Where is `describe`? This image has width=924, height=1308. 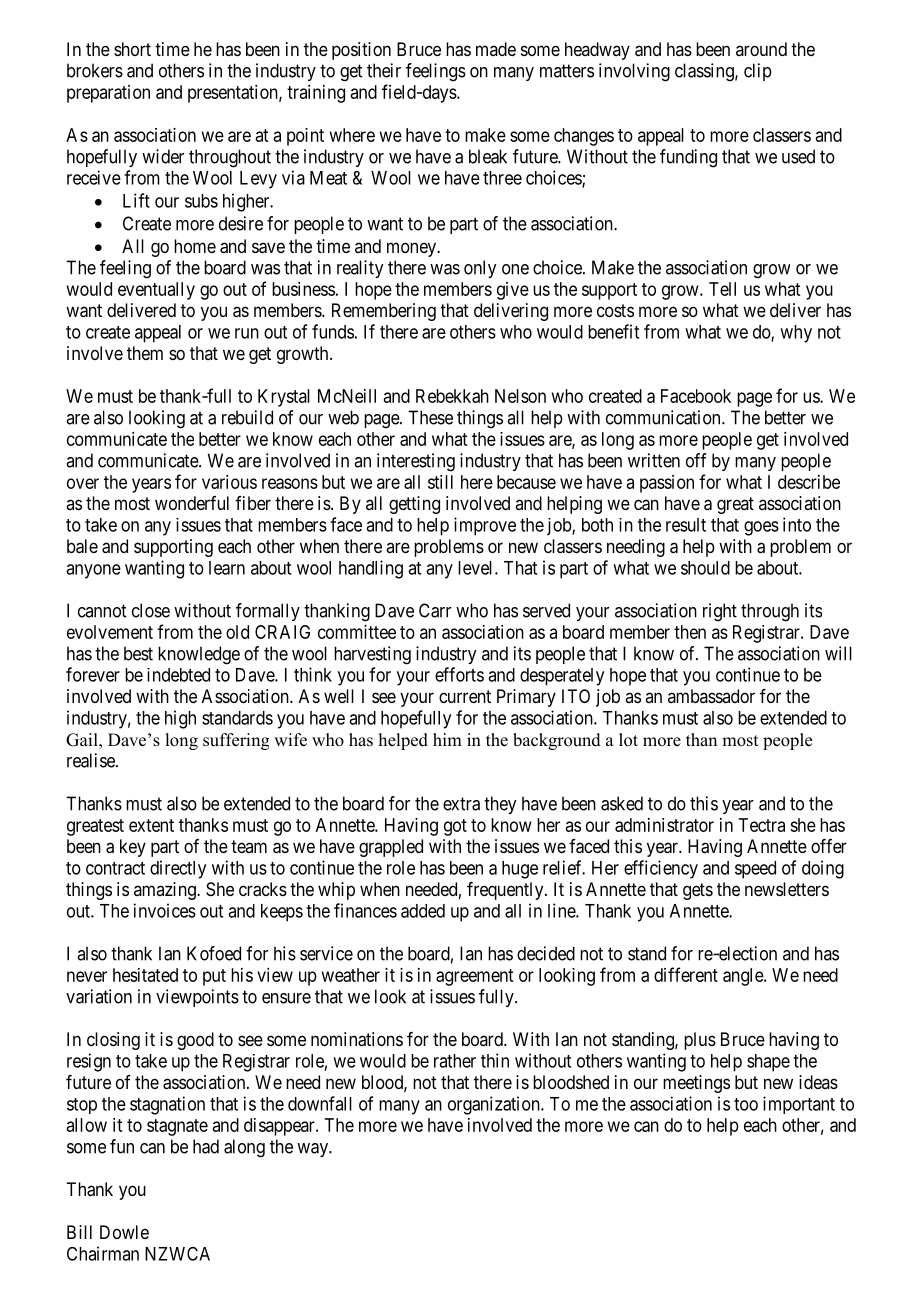
describe is located at coordinates (809, 482).
